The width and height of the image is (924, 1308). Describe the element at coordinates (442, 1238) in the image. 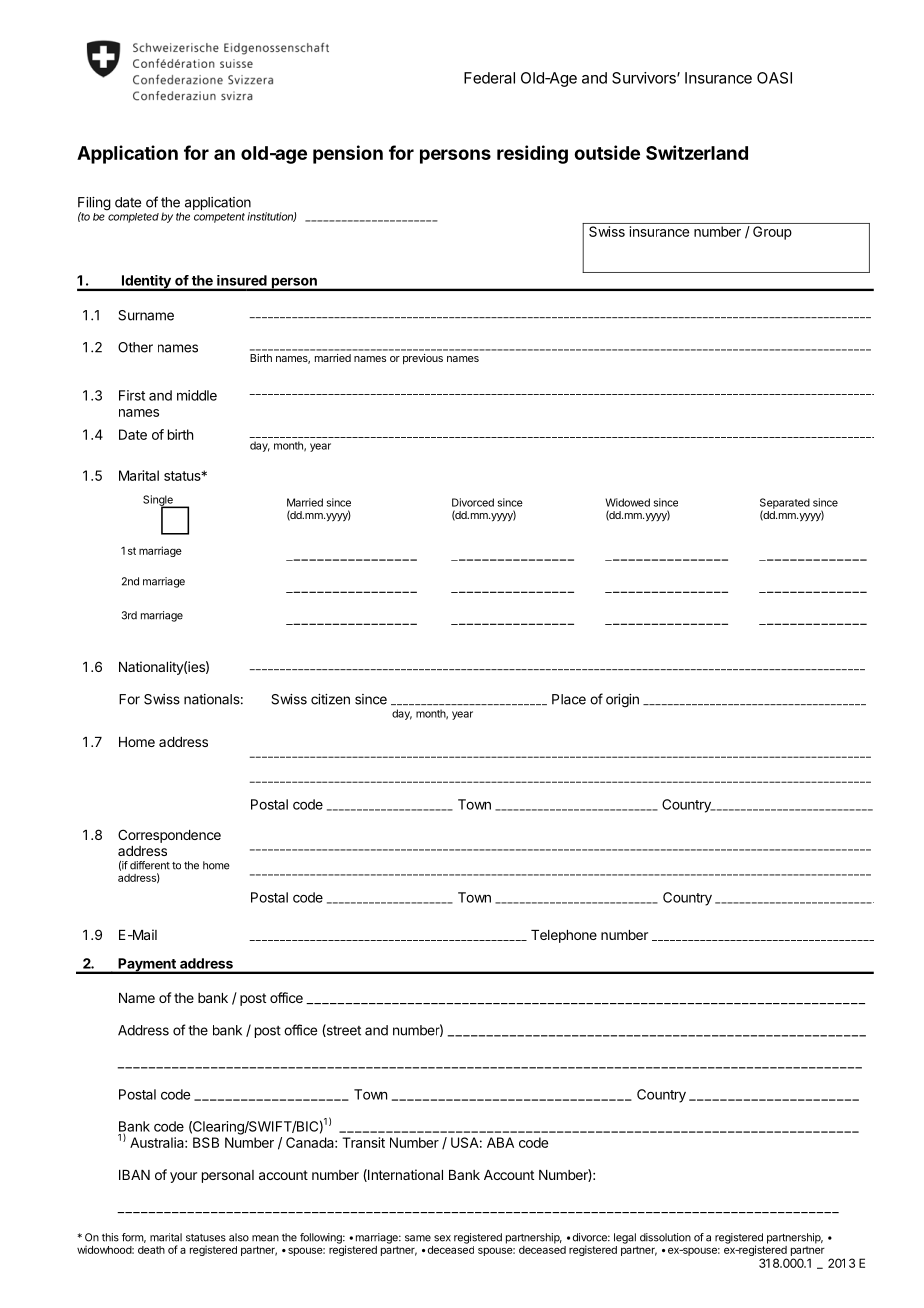

I see `sex` at that location.
